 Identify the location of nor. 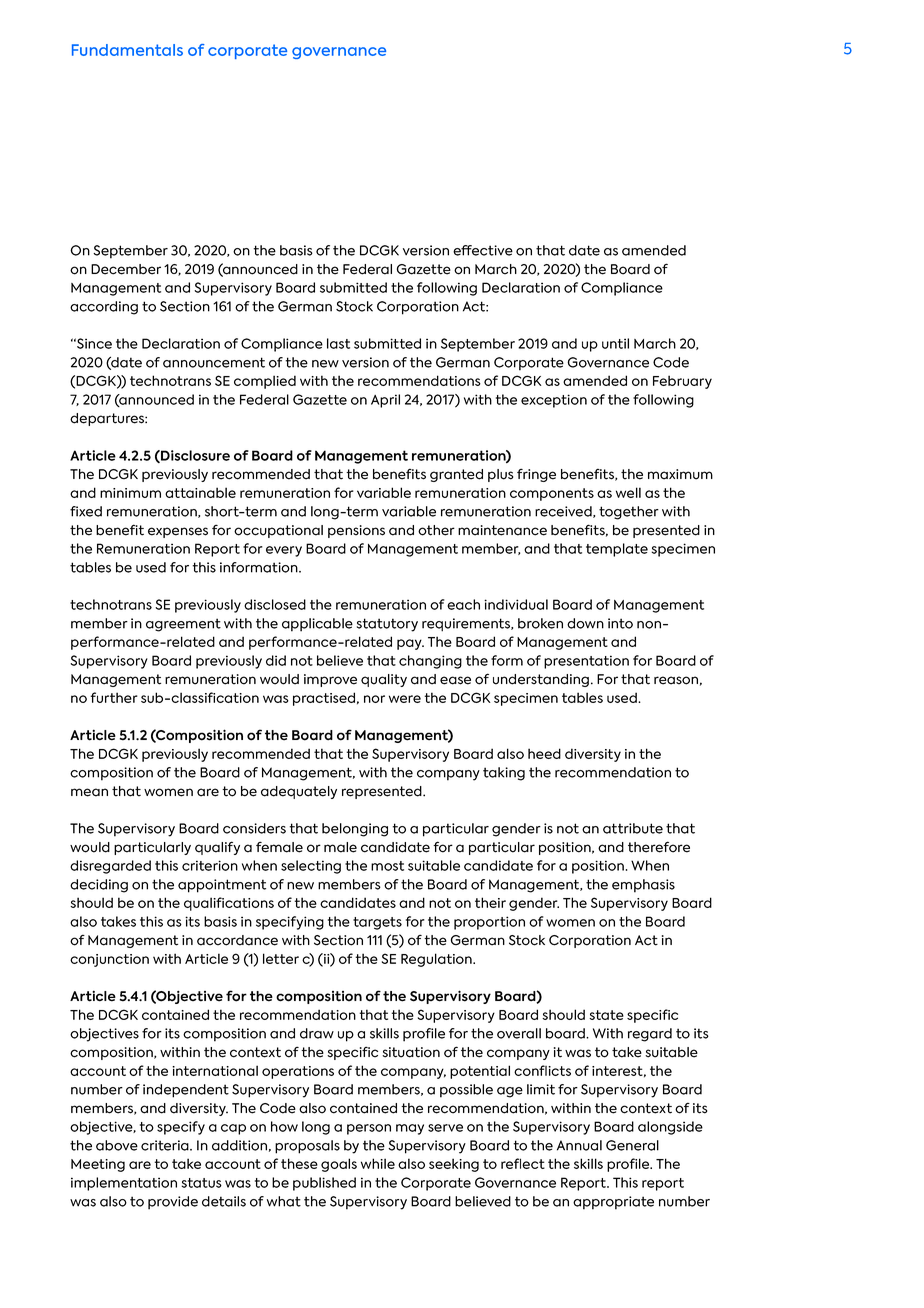
(374, 699).
